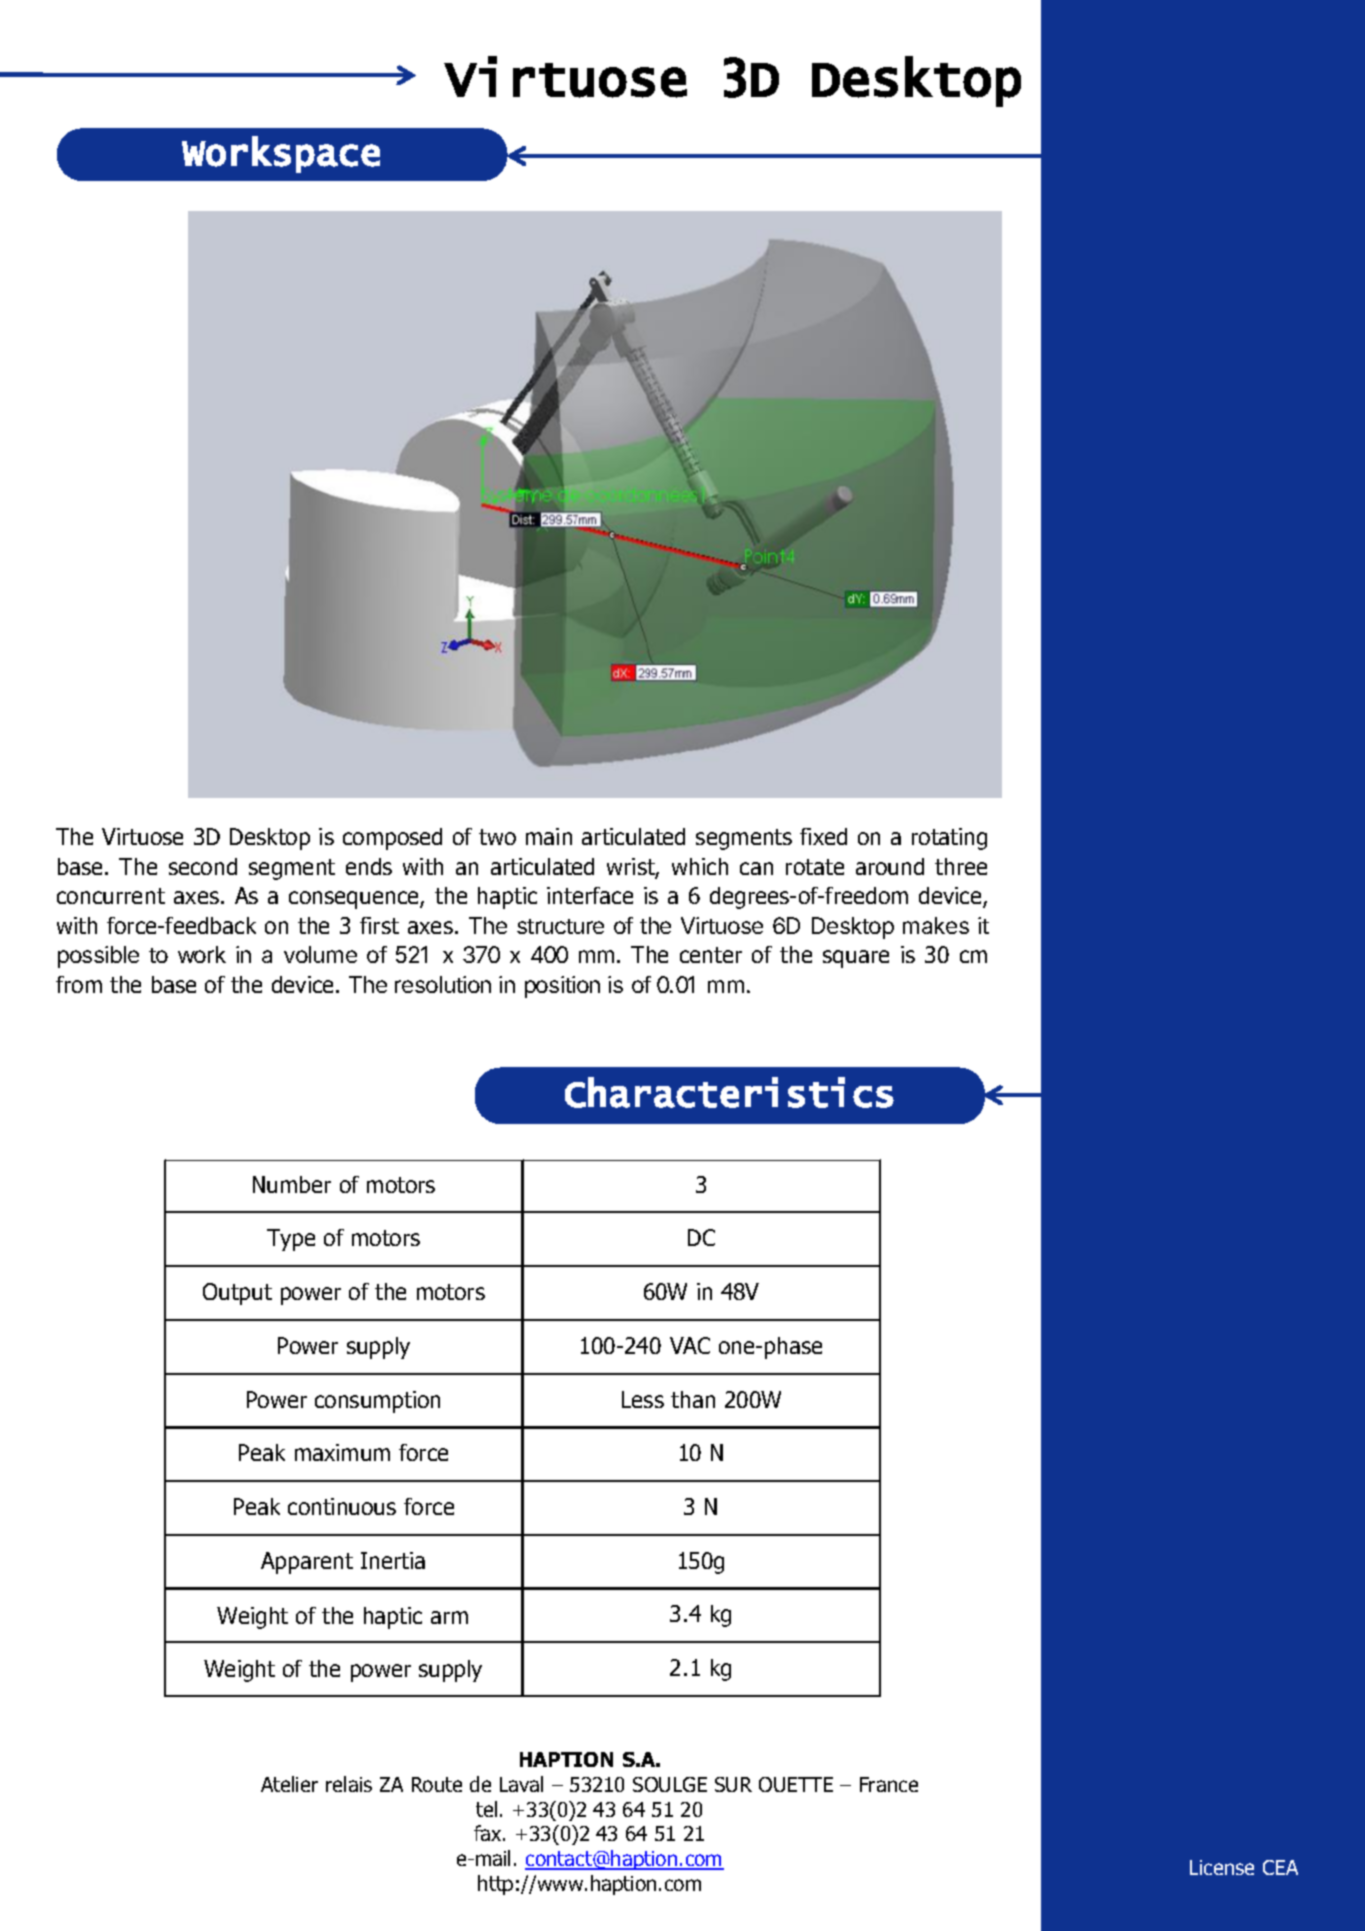 The image size is (1365, 1931). I want to click on Atelier, so click(289, 1784).
